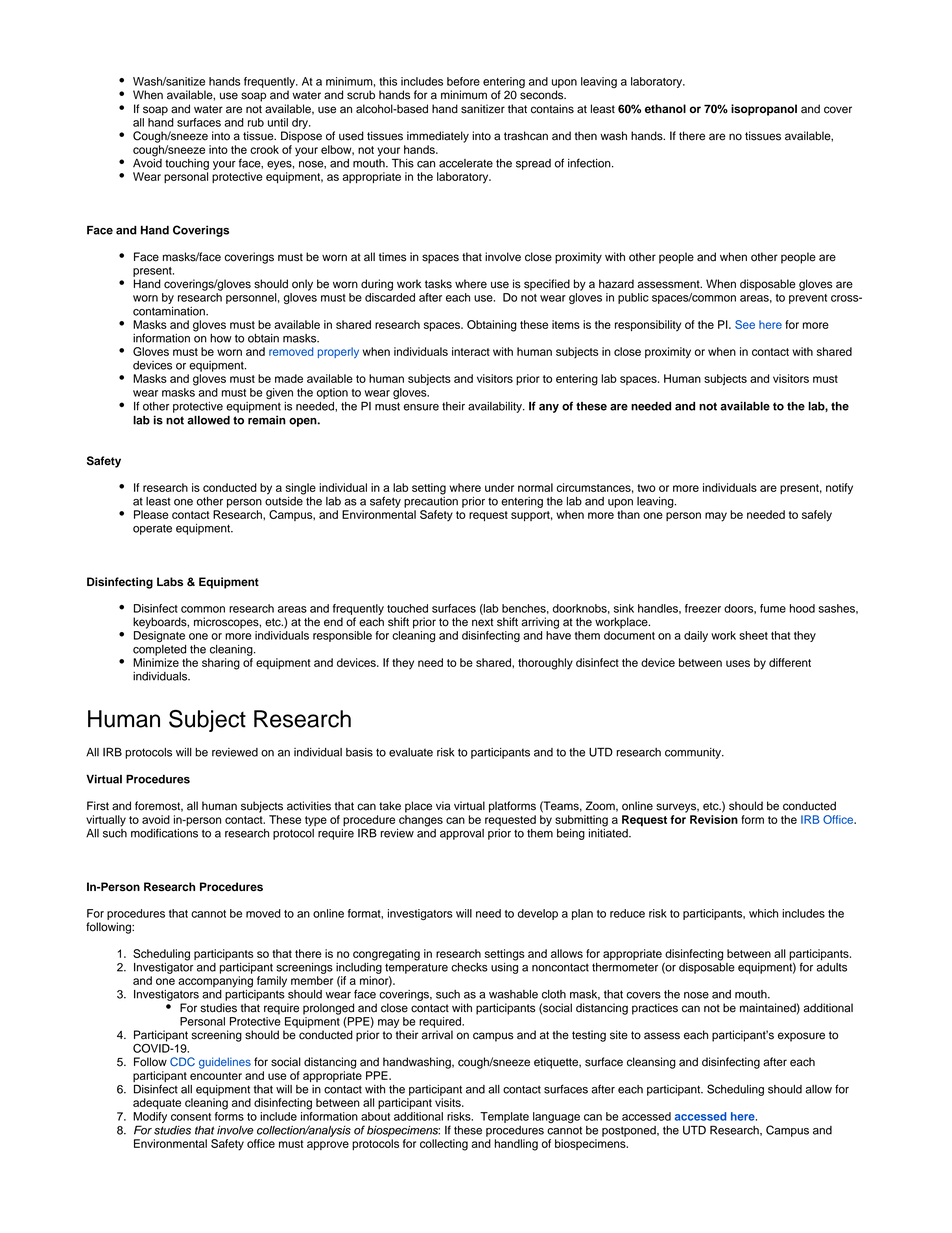  What do you see at coordinates (714, 819) in the page?
I see `Revision` at bounding box center [714, 819].
